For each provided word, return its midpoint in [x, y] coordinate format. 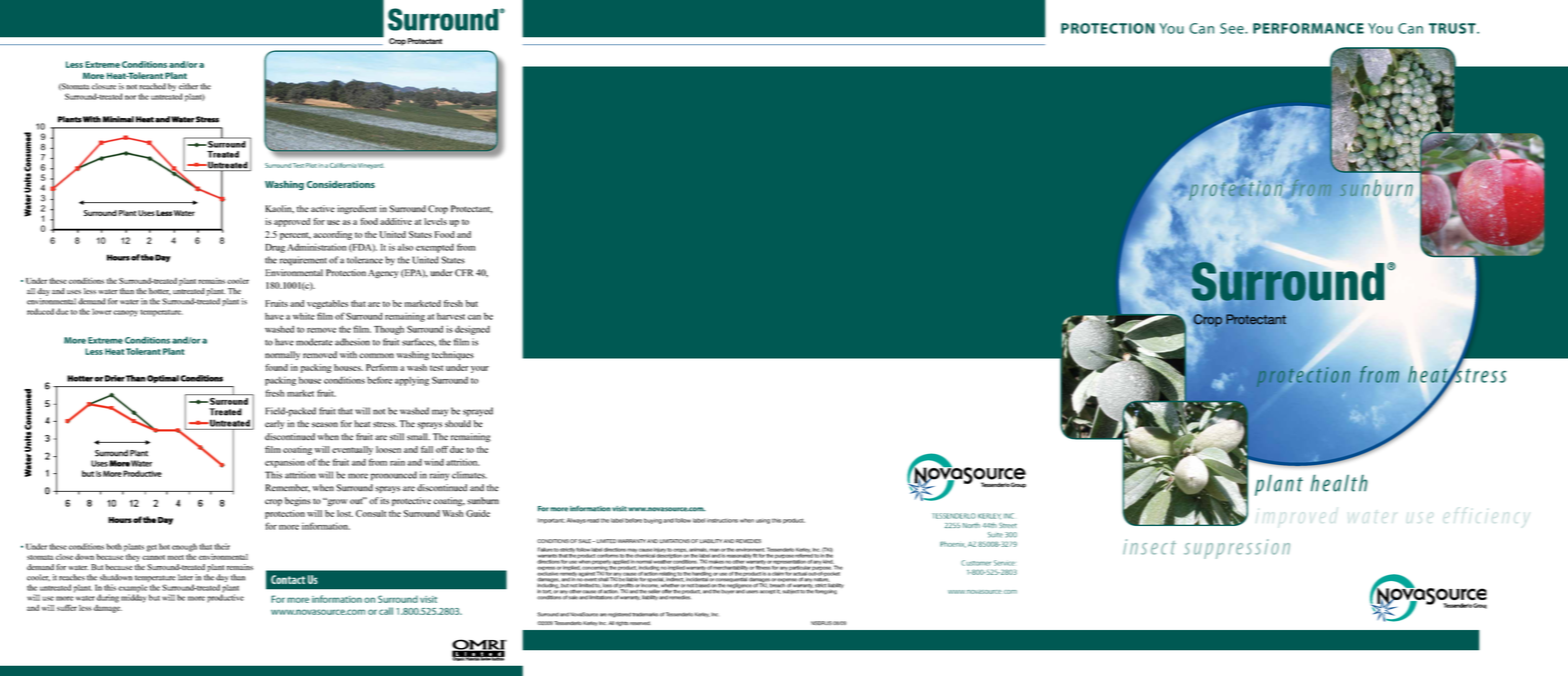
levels [435, 221]
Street [1008, 525]
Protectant [472, 209]
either [188, 86]
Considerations [341, 184]
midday [134, 597]
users [752, 592]
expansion [285, 463]
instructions [722, 520]
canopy [125, 313]
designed [472, 330]
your [480, 369]
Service [1004, 563]
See [1233, 28]
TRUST [1453, 28]
